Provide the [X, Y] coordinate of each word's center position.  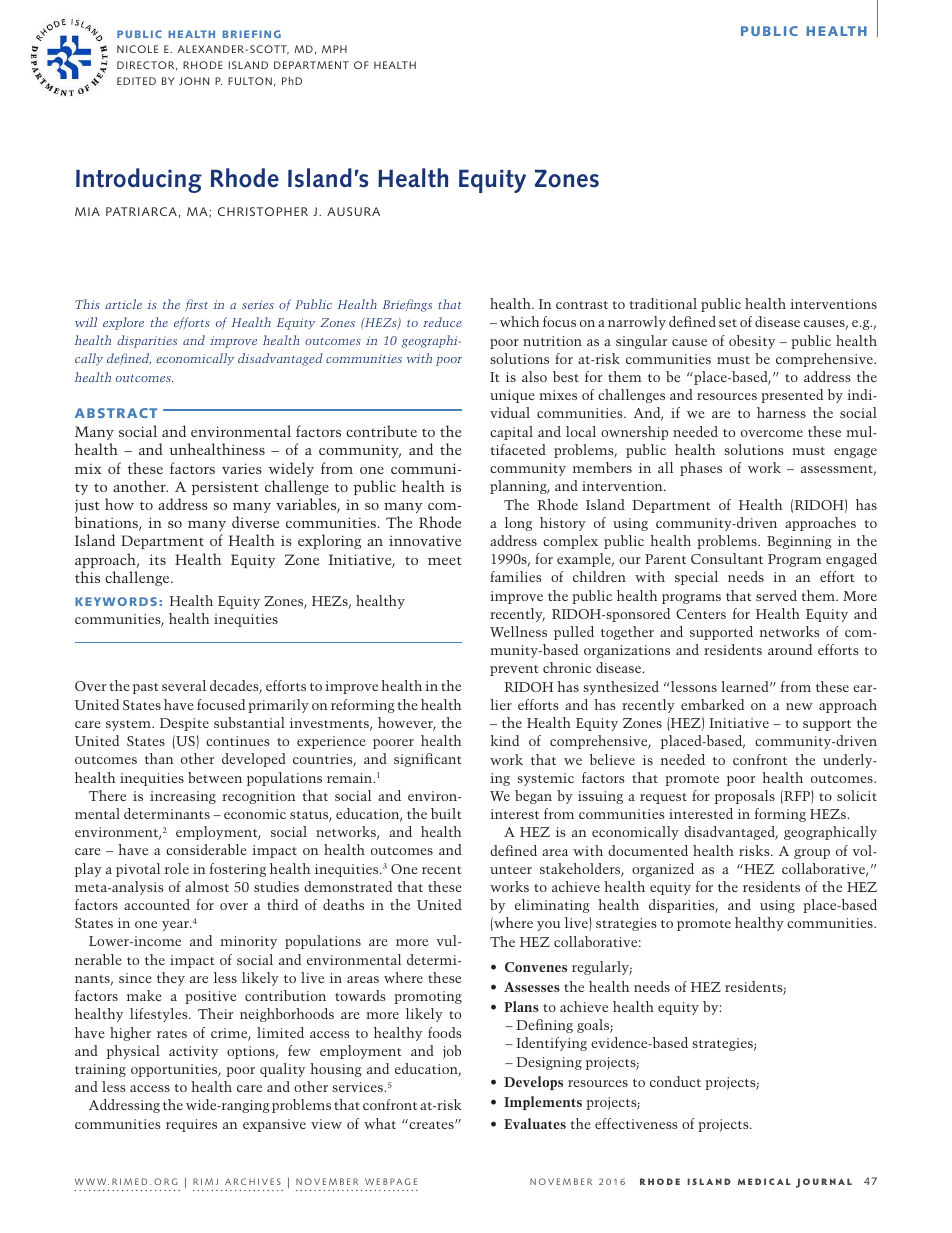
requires [191, 1125]
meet [444, 560]
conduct [675, 1081]
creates [431, 1124]
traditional [663, 303]
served [776, 595]
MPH [334, 49]
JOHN [194, 81]
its [157, 559]
